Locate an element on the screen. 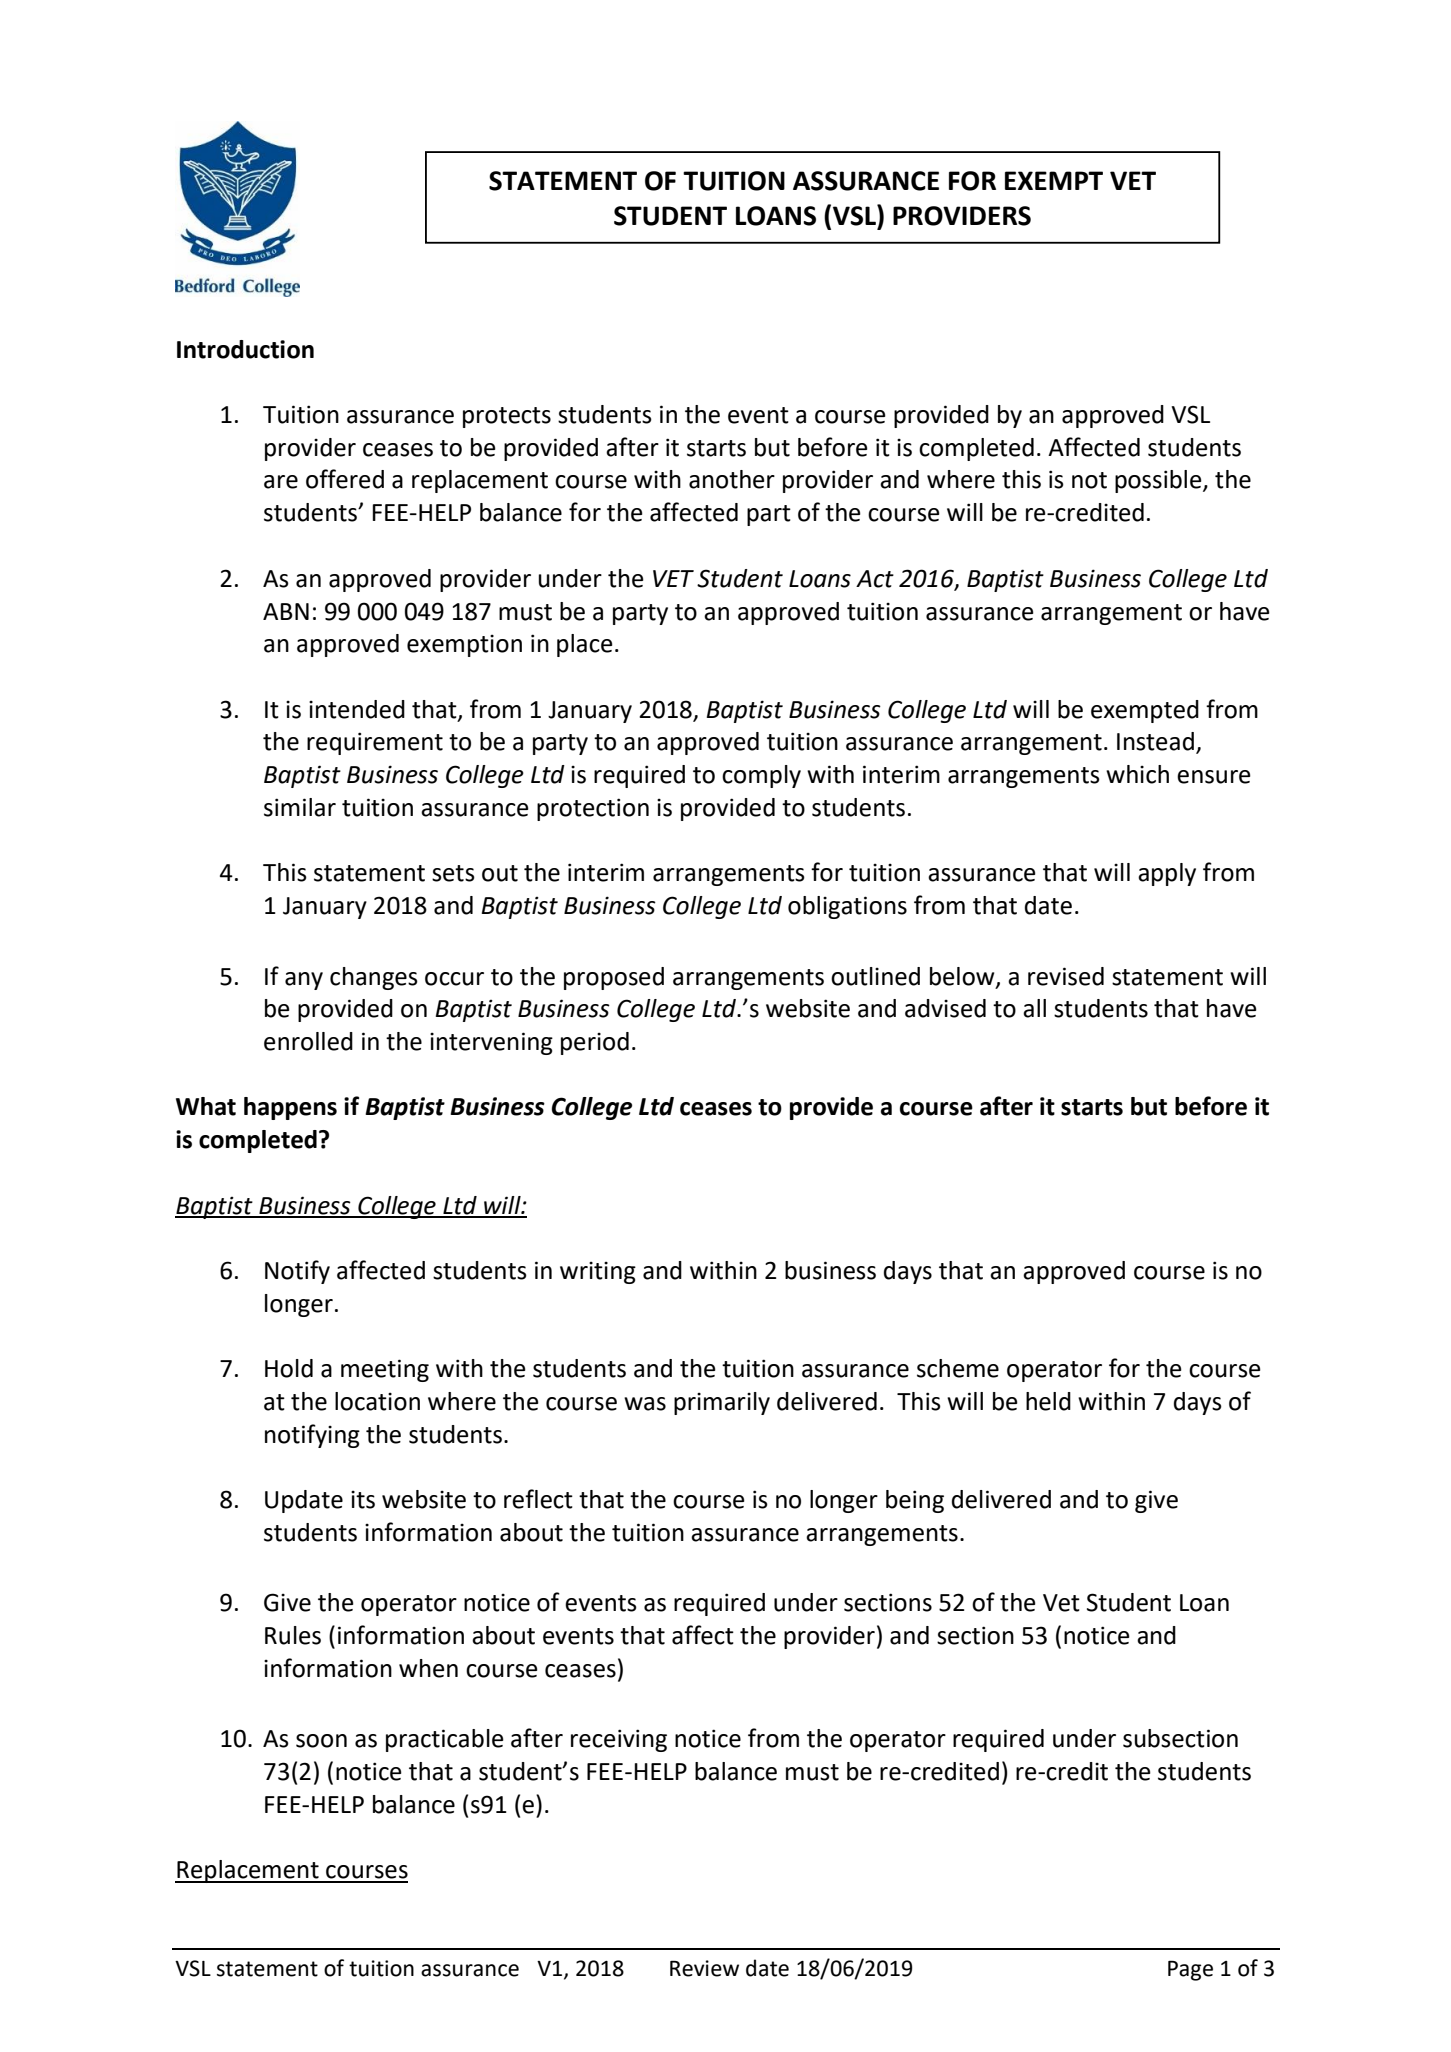 This screenshot has height=2052, width=1451. Review is located at coordinates (704, 1968).
